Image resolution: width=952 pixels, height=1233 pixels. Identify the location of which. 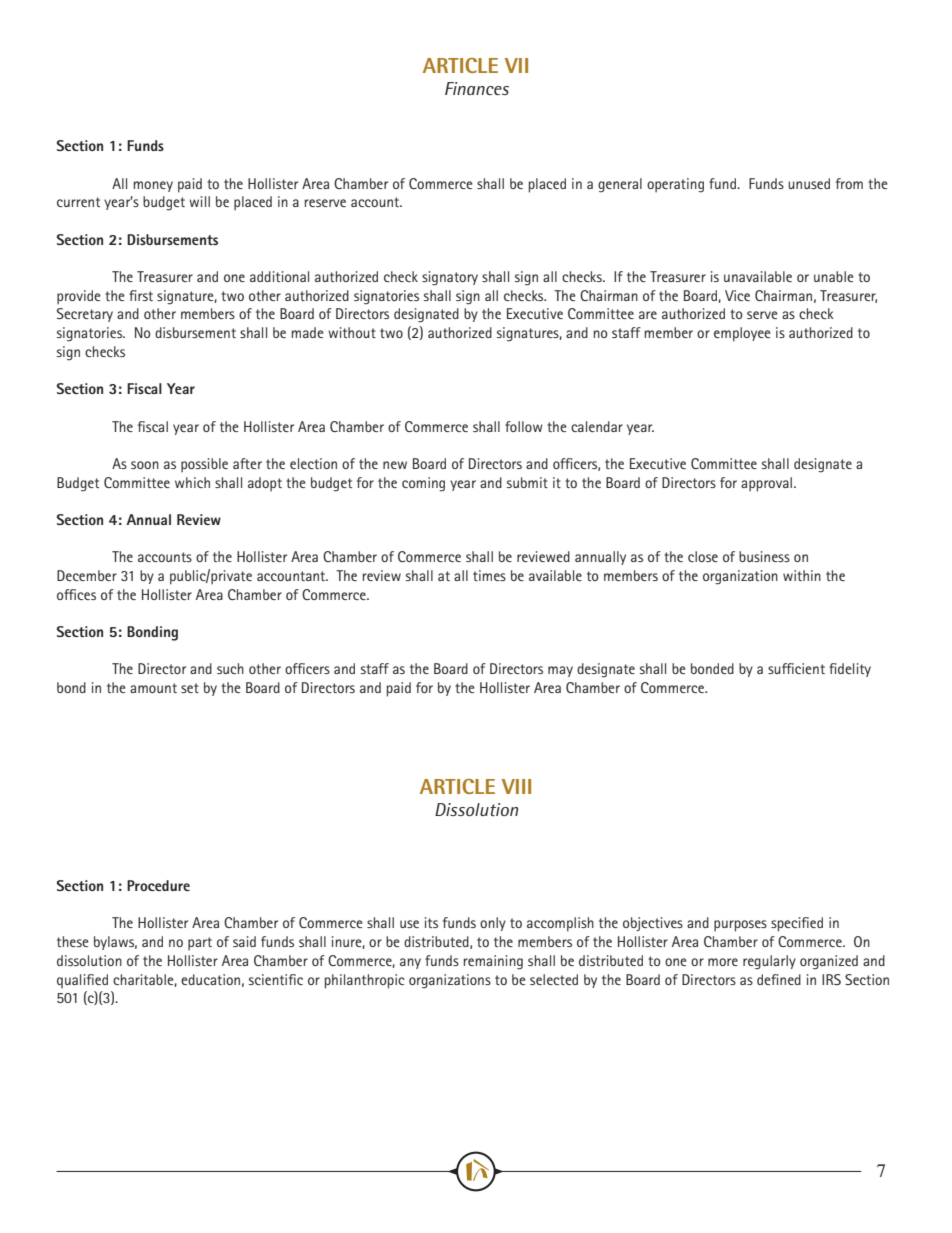
(192, 482).
